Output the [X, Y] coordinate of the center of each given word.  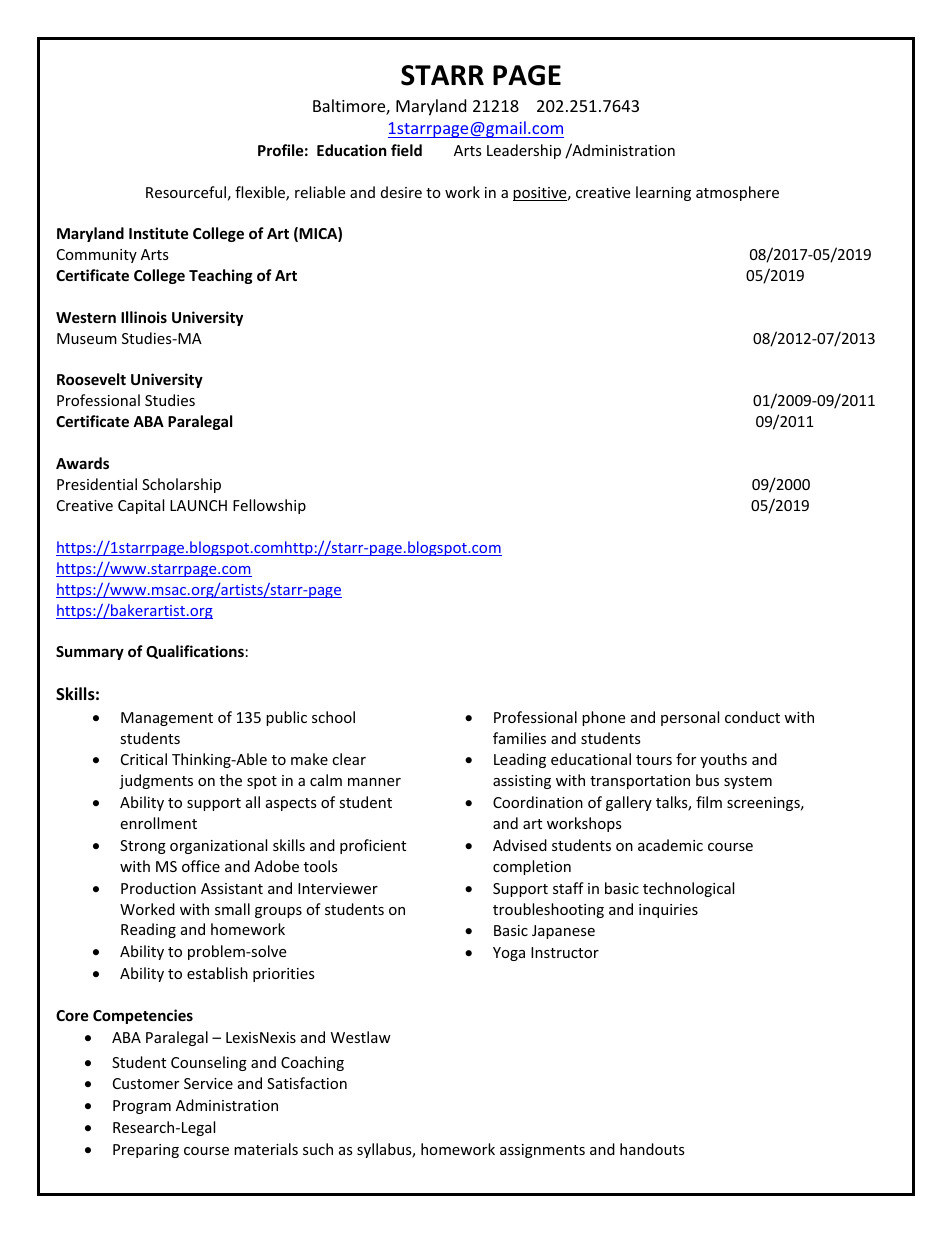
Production [158, 888]
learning [663, 193]
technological [688, 889]
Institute [159, 233]
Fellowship [269, 506]
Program [142, 1107]
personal [690, 718]
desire [401, 192]
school [333, 717]
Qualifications [195, 652]
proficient [373, 846]
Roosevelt [91, 379]
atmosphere [737, 193]
